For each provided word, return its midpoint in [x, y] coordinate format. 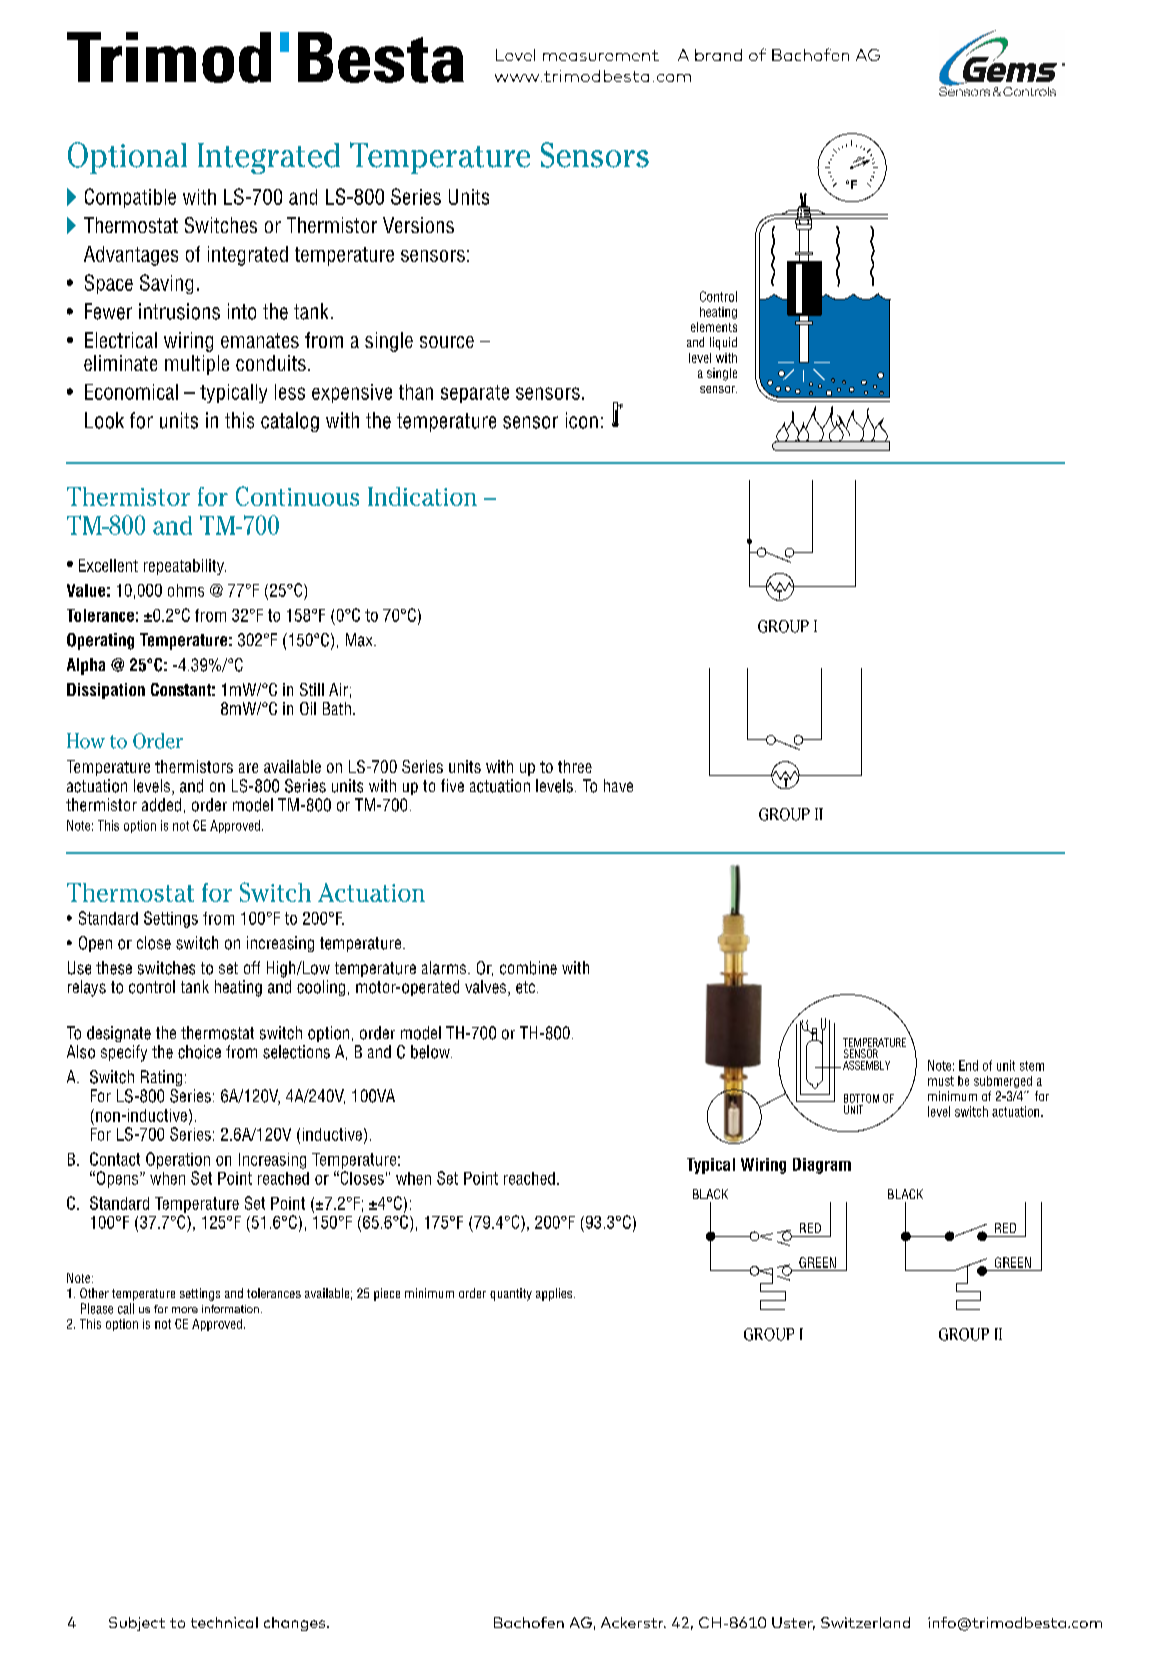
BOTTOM [861, 1098]
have [618, 785]
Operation [178, 1160]
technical [224, 1622]
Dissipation [106, 691]
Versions [418, 225]
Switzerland [865, 1622]
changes [296, 1624]
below [431, 1052]
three [575, 766]
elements [714, 327]
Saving [166, 284]
